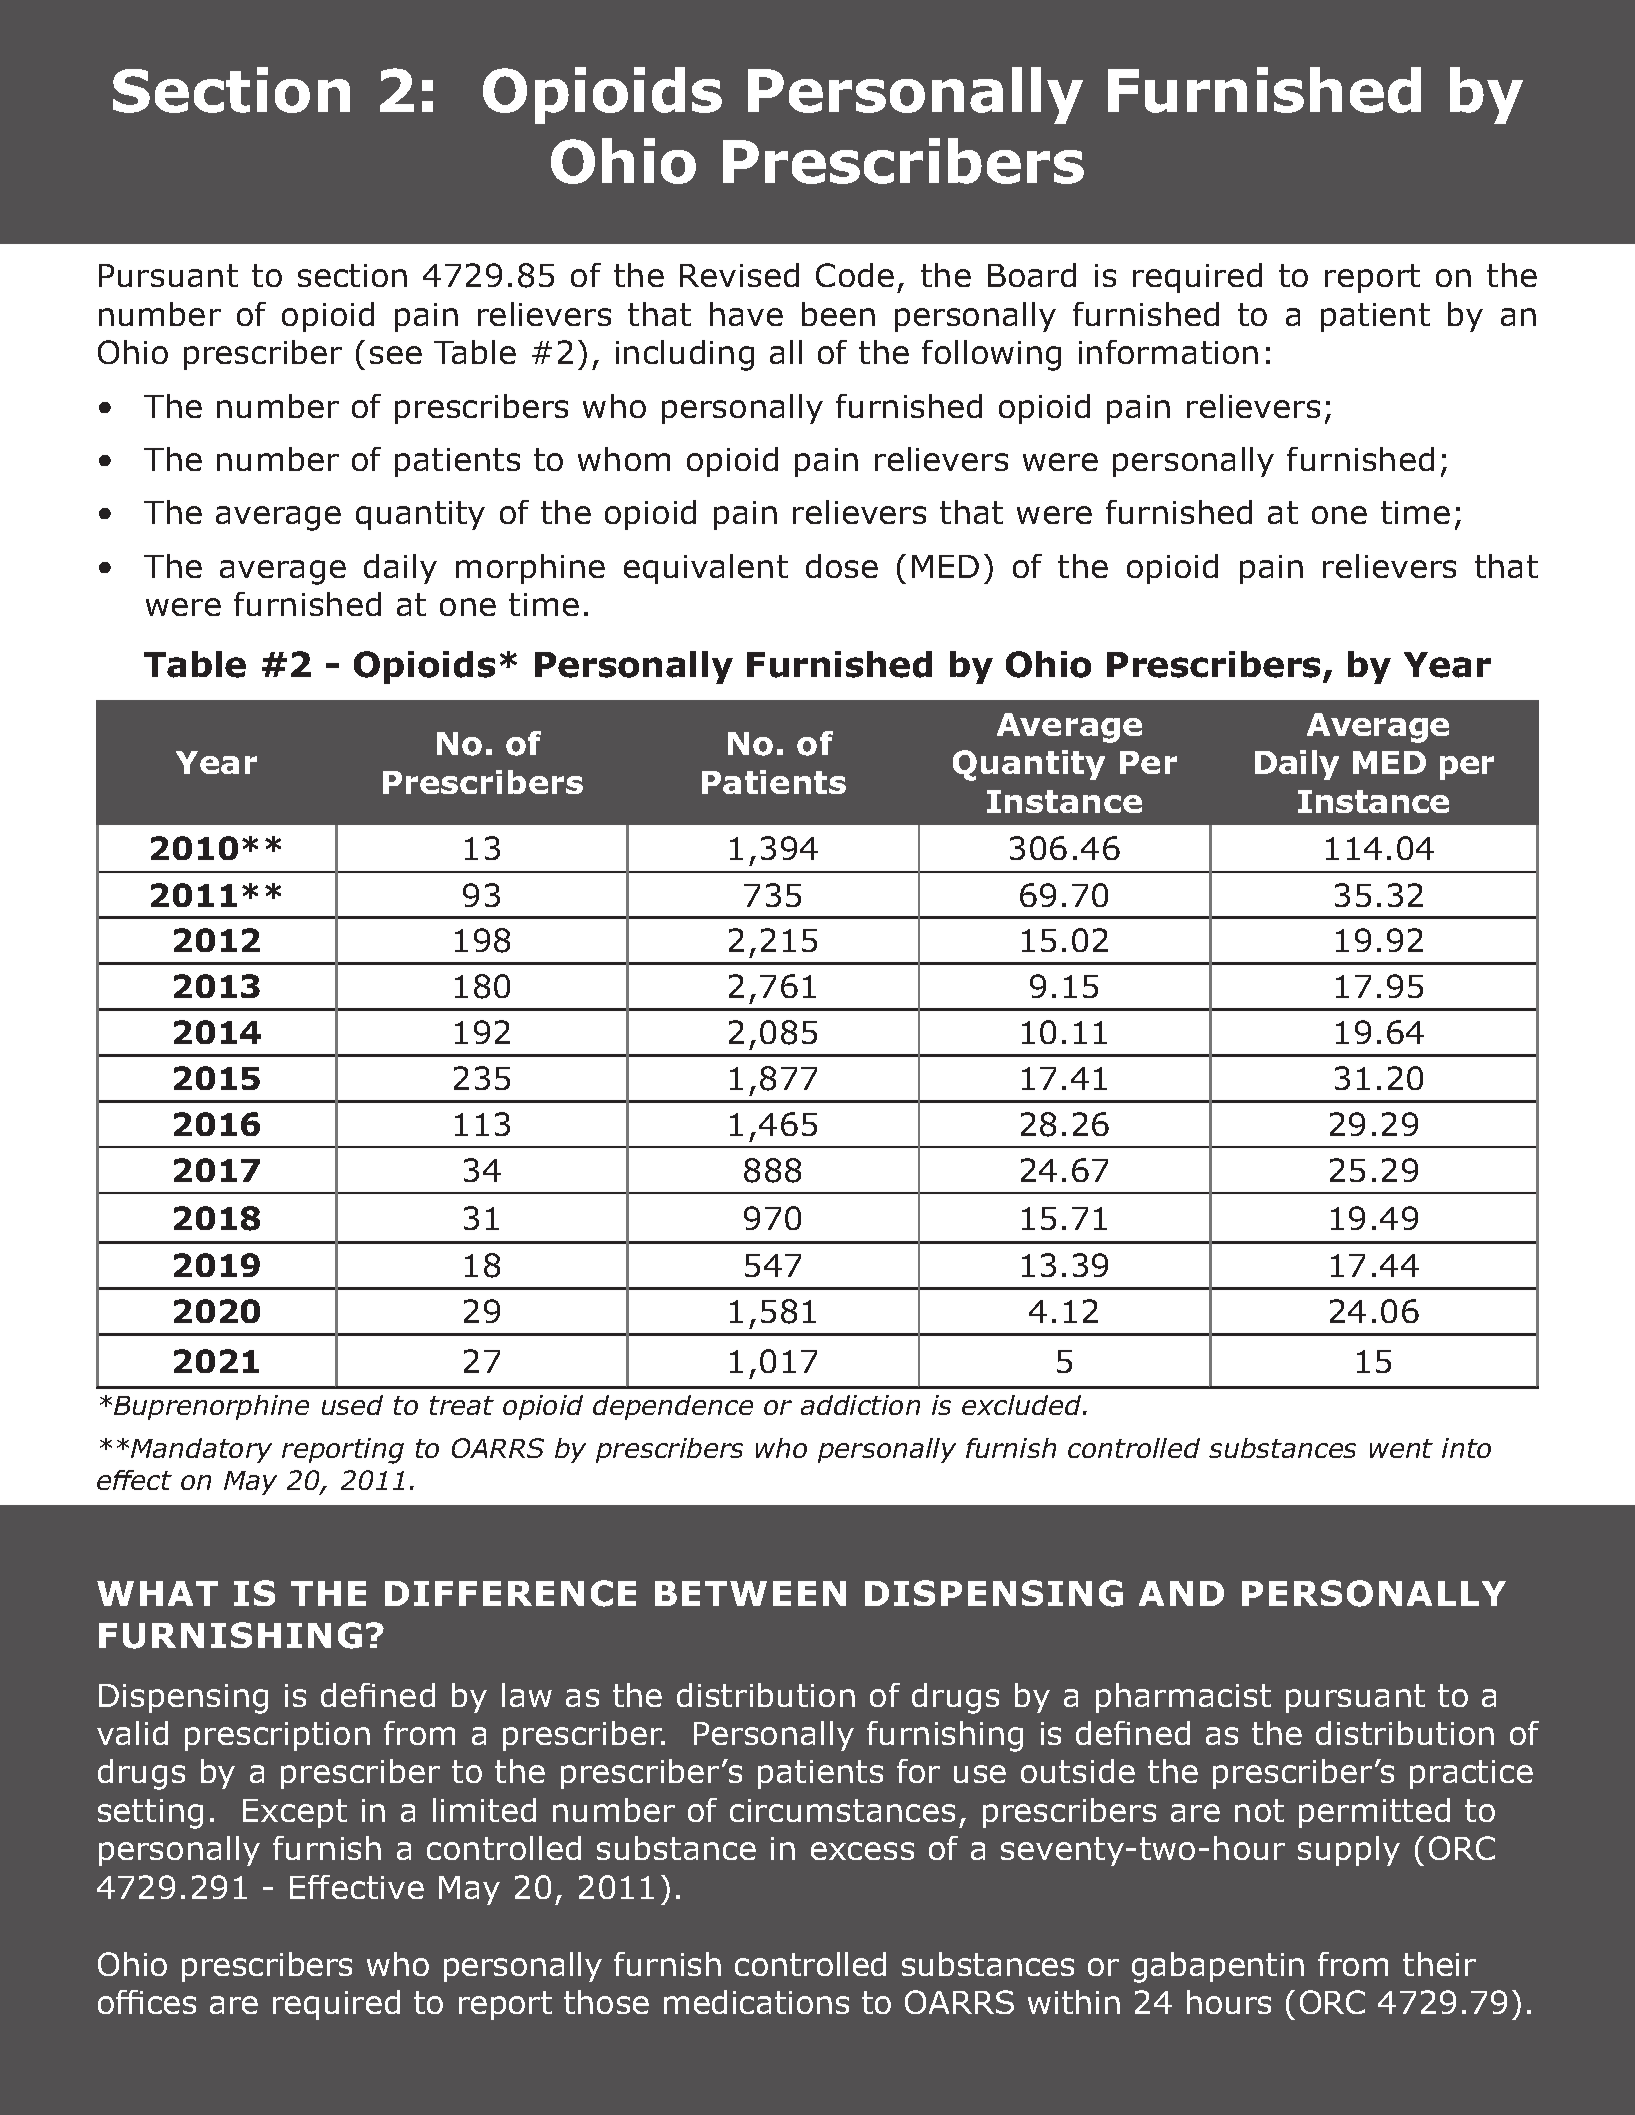 The height and width of the screenshot is (2115, 1635). I want to click on information, so click(1168, 352).
